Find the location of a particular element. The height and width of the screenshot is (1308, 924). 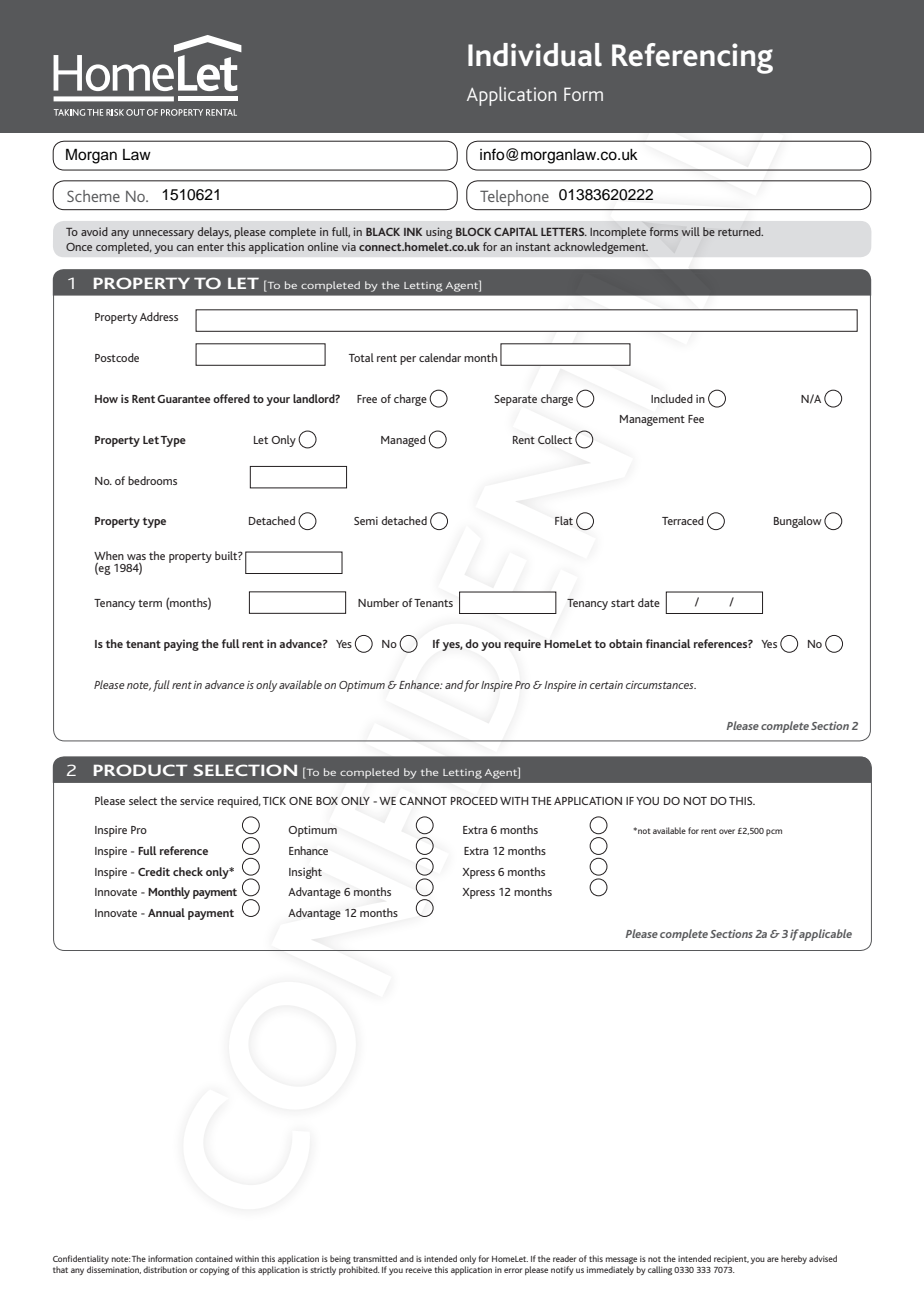

Individual is located at coordinates (535, 55).
